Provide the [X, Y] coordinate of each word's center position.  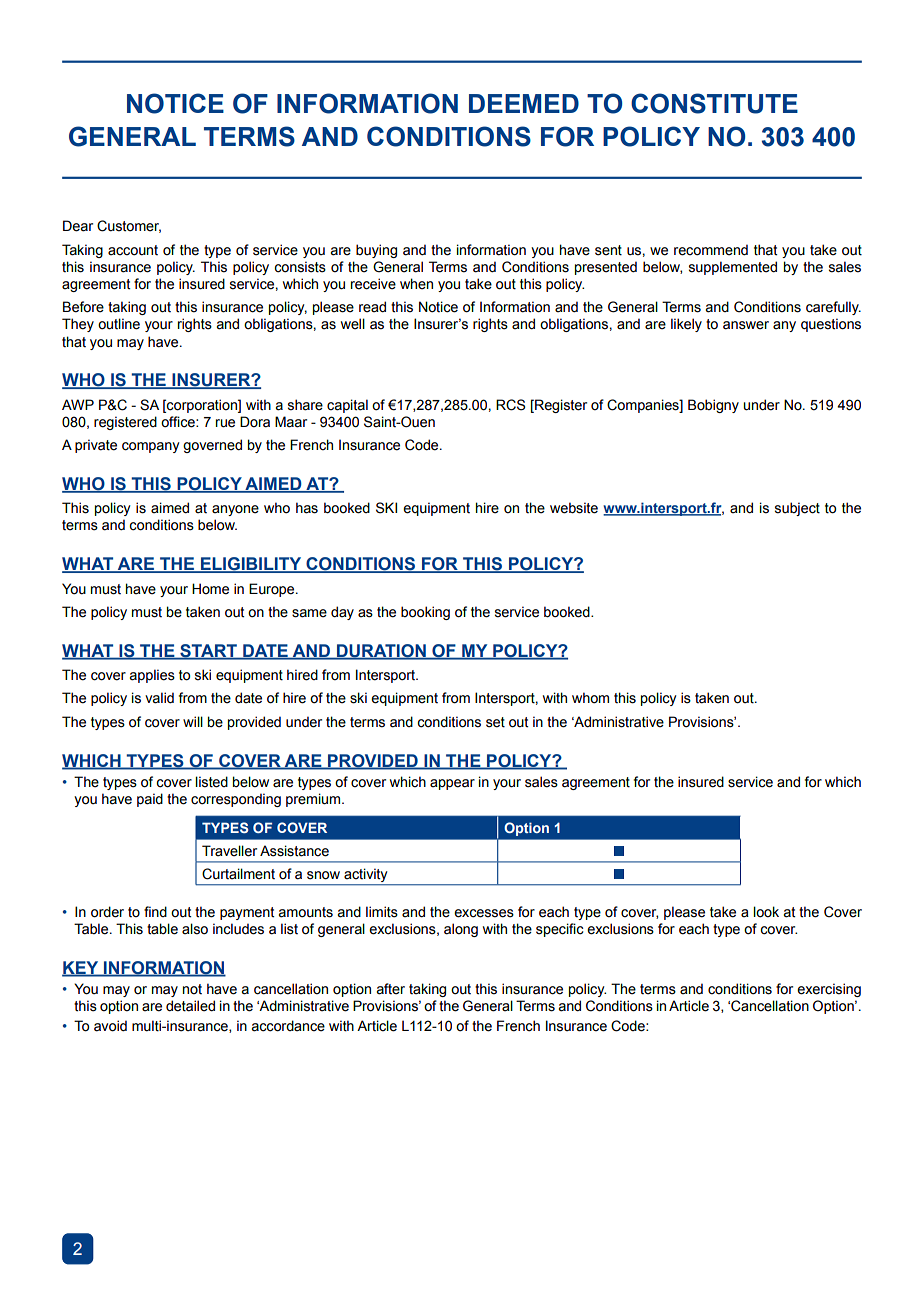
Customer [129, 226]
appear [452, 784]
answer [746, 325]
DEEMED [524, 103]
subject [797, 509]
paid [150, 800]
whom [590, 698]
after [390, 989]
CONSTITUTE [714, 103]
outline [119, 324]
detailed [190, 1006]
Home [210, 589]
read [372, 307]
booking [425, 613]
